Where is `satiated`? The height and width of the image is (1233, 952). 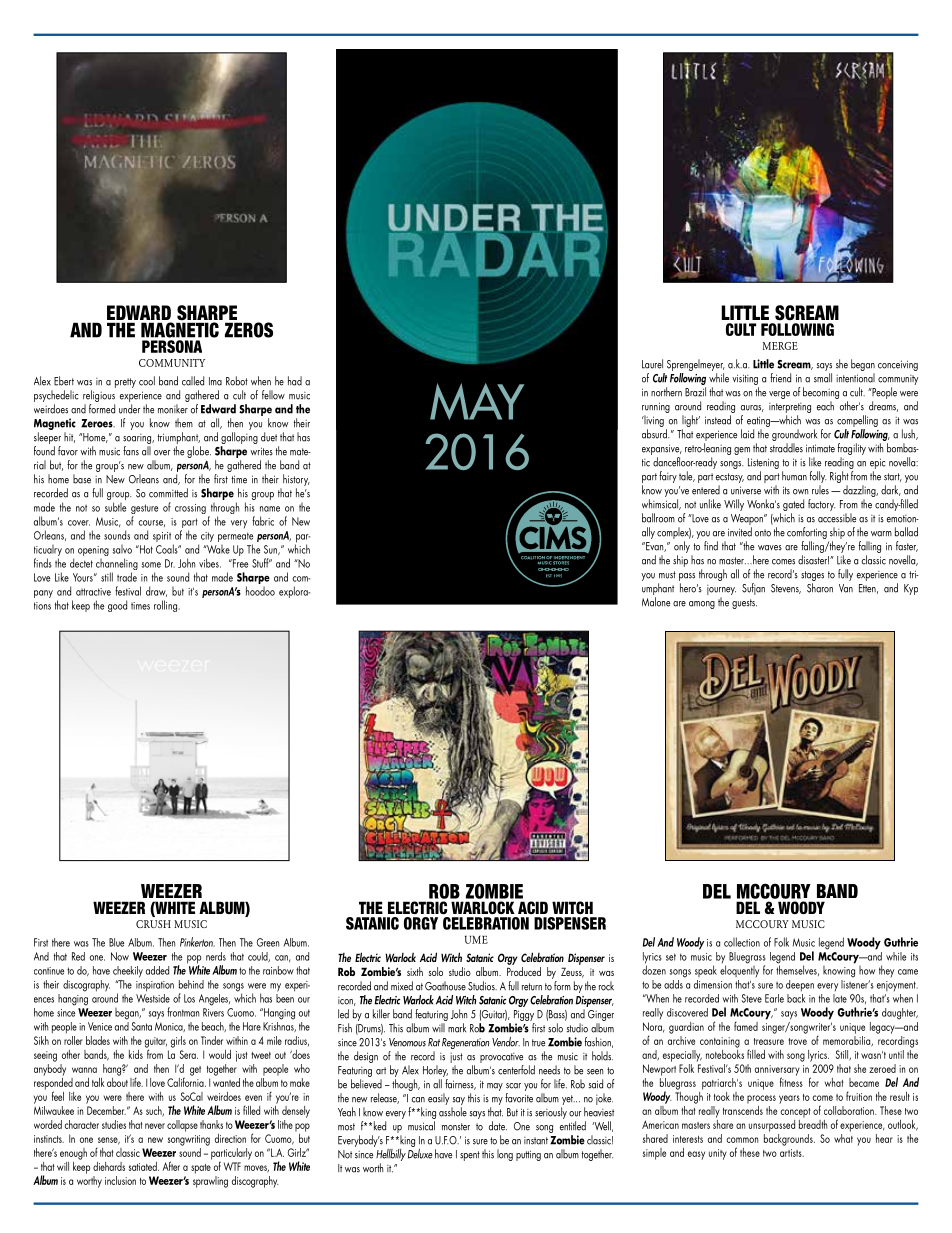
satiated is located at coordinates (144, 1166).
